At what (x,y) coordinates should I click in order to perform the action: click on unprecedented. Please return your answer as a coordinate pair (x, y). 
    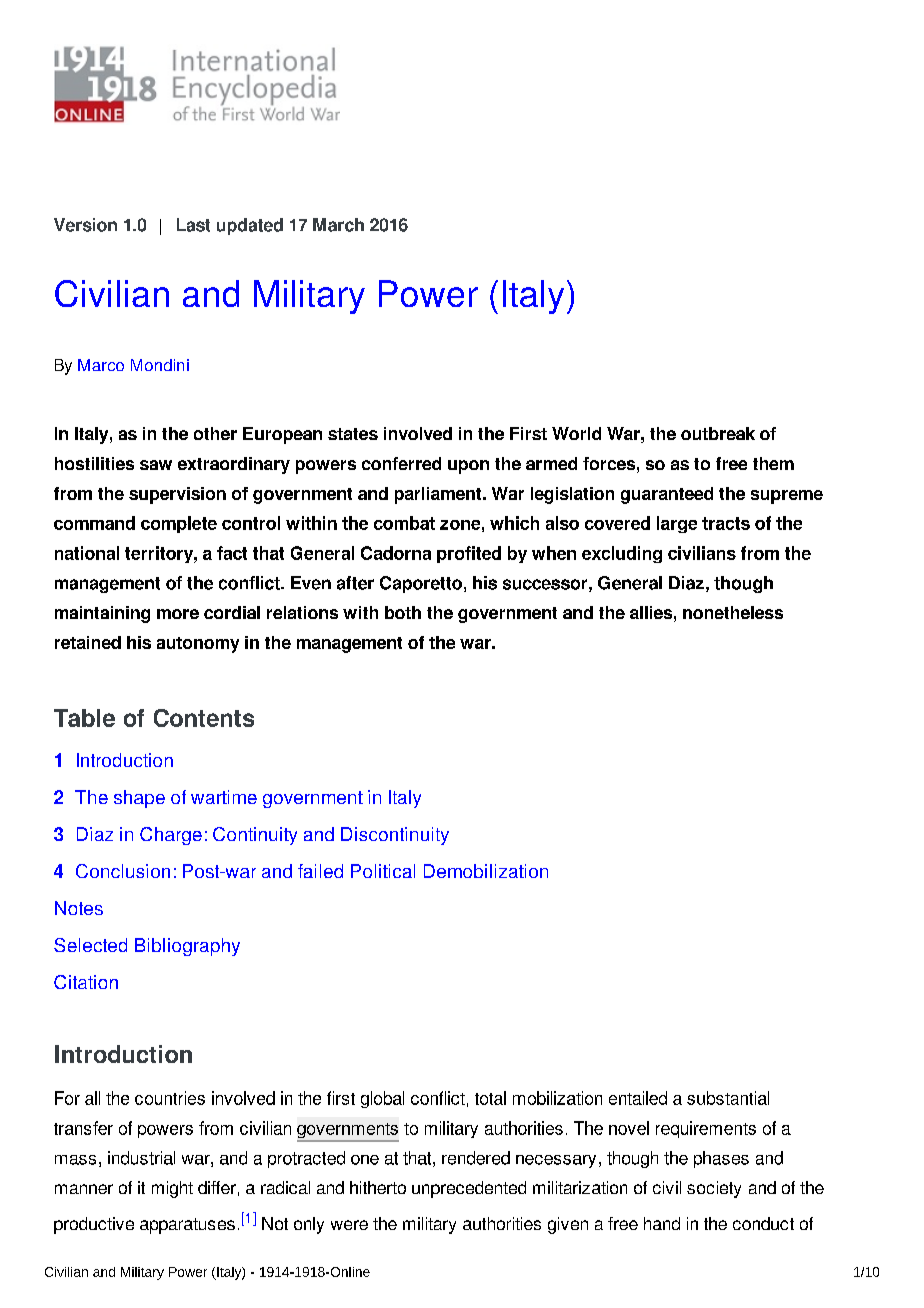
    Looking at the image, I should click on (469, 1189).
